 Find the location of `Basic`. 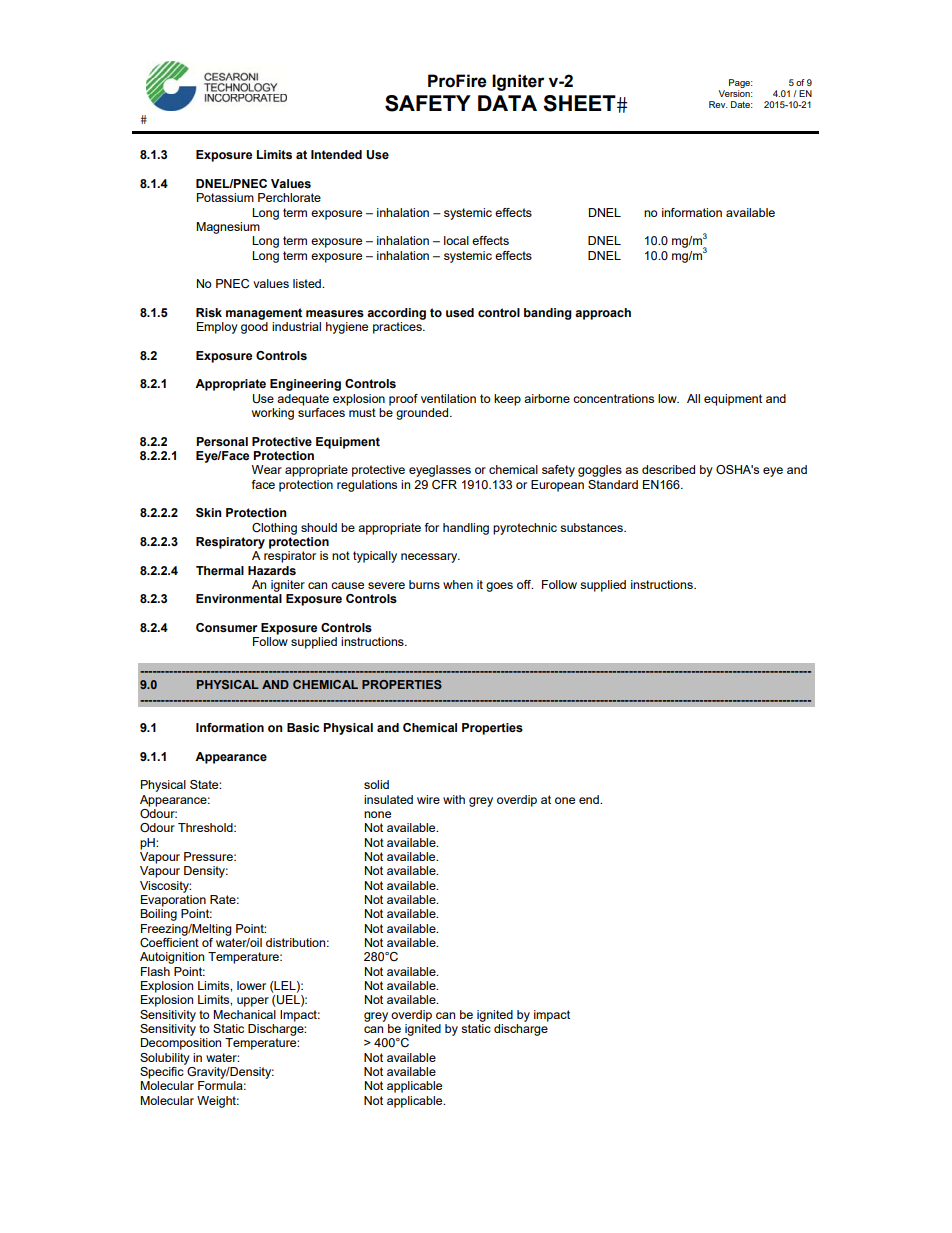

Basic is located at coordinates (303, 727).
